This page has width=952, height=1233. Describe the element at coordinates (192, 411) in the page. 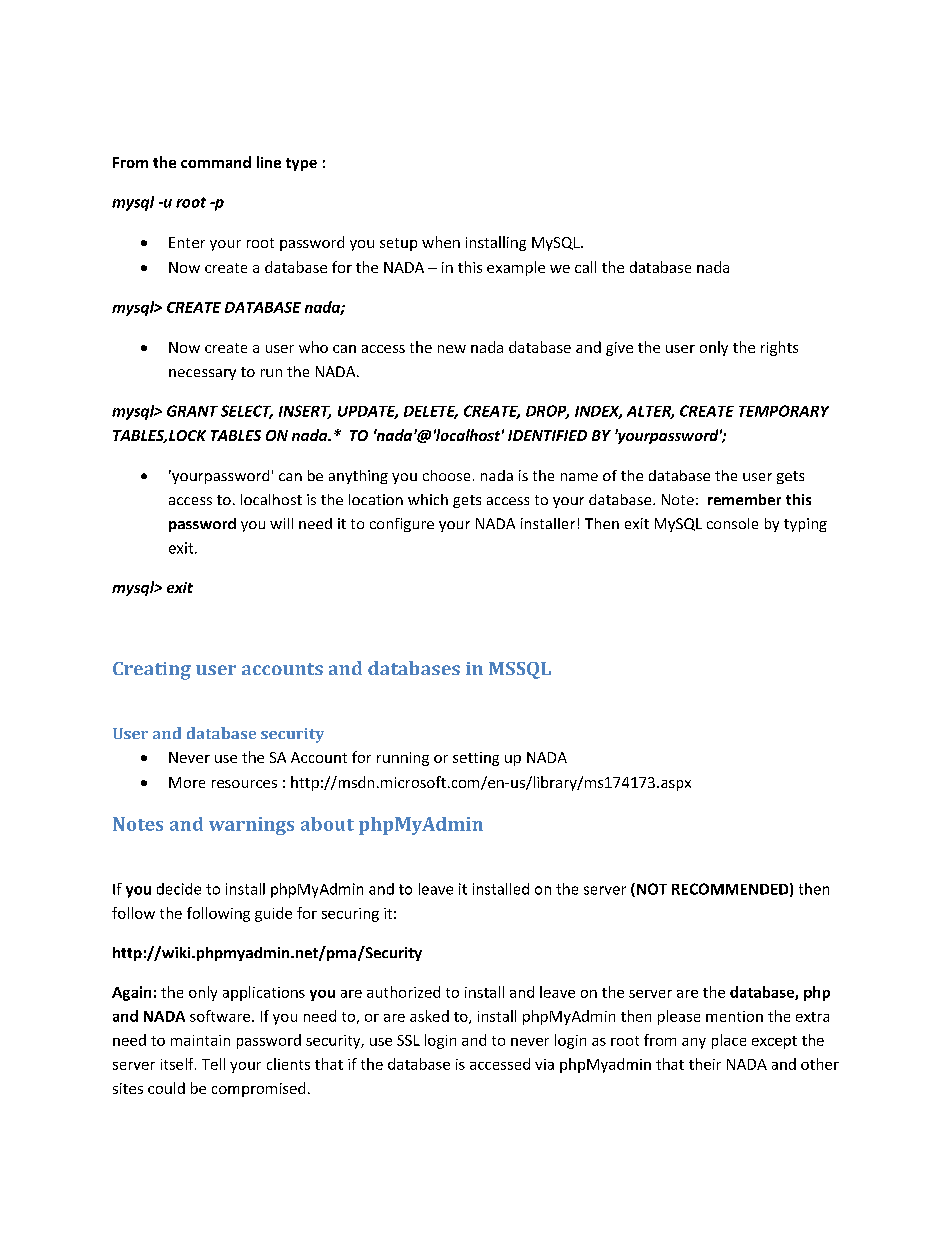

I see `GRANT` at that location.
